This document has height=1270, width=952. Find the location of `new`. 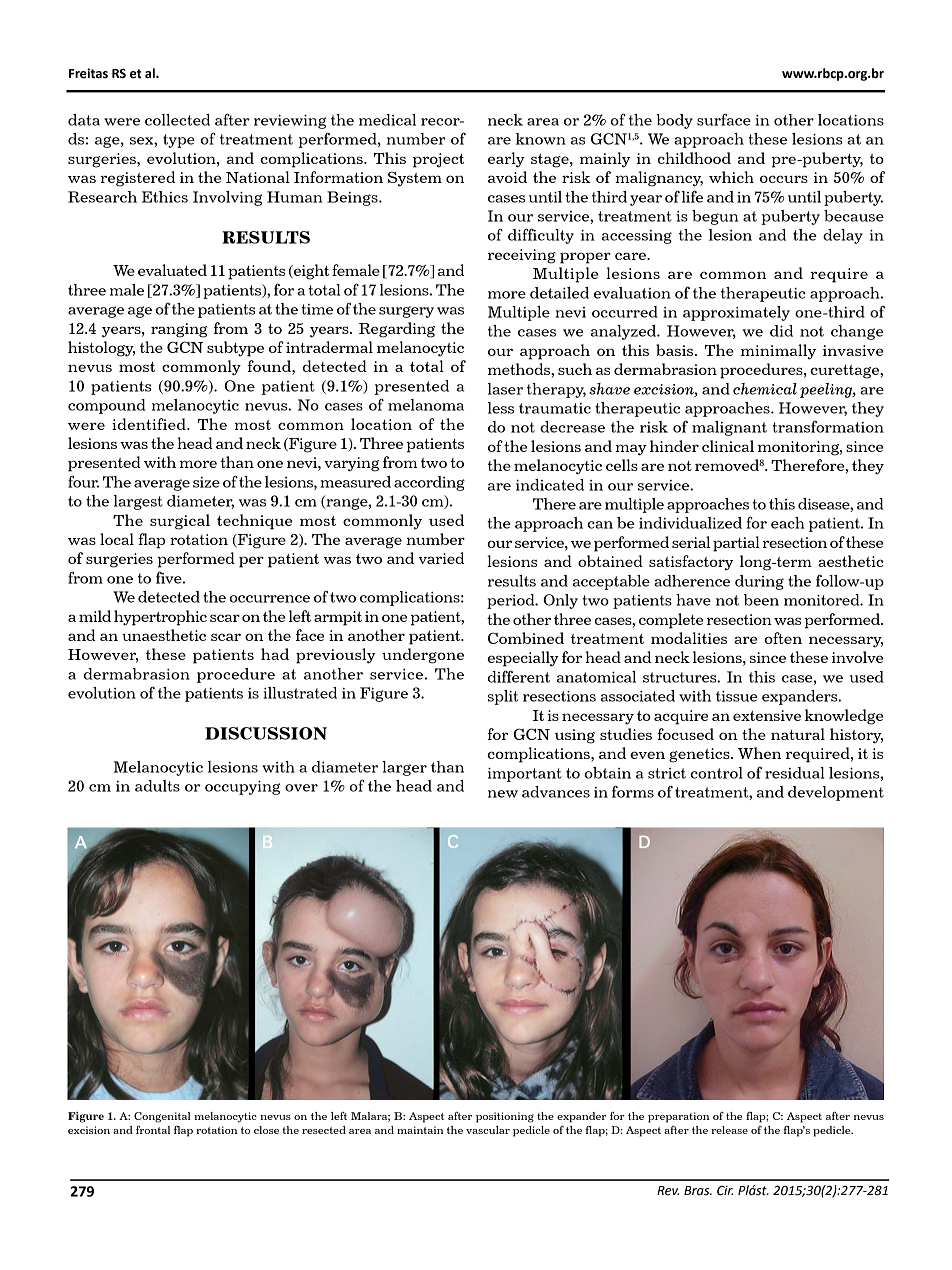

new is located at coordinates (503, 794).
